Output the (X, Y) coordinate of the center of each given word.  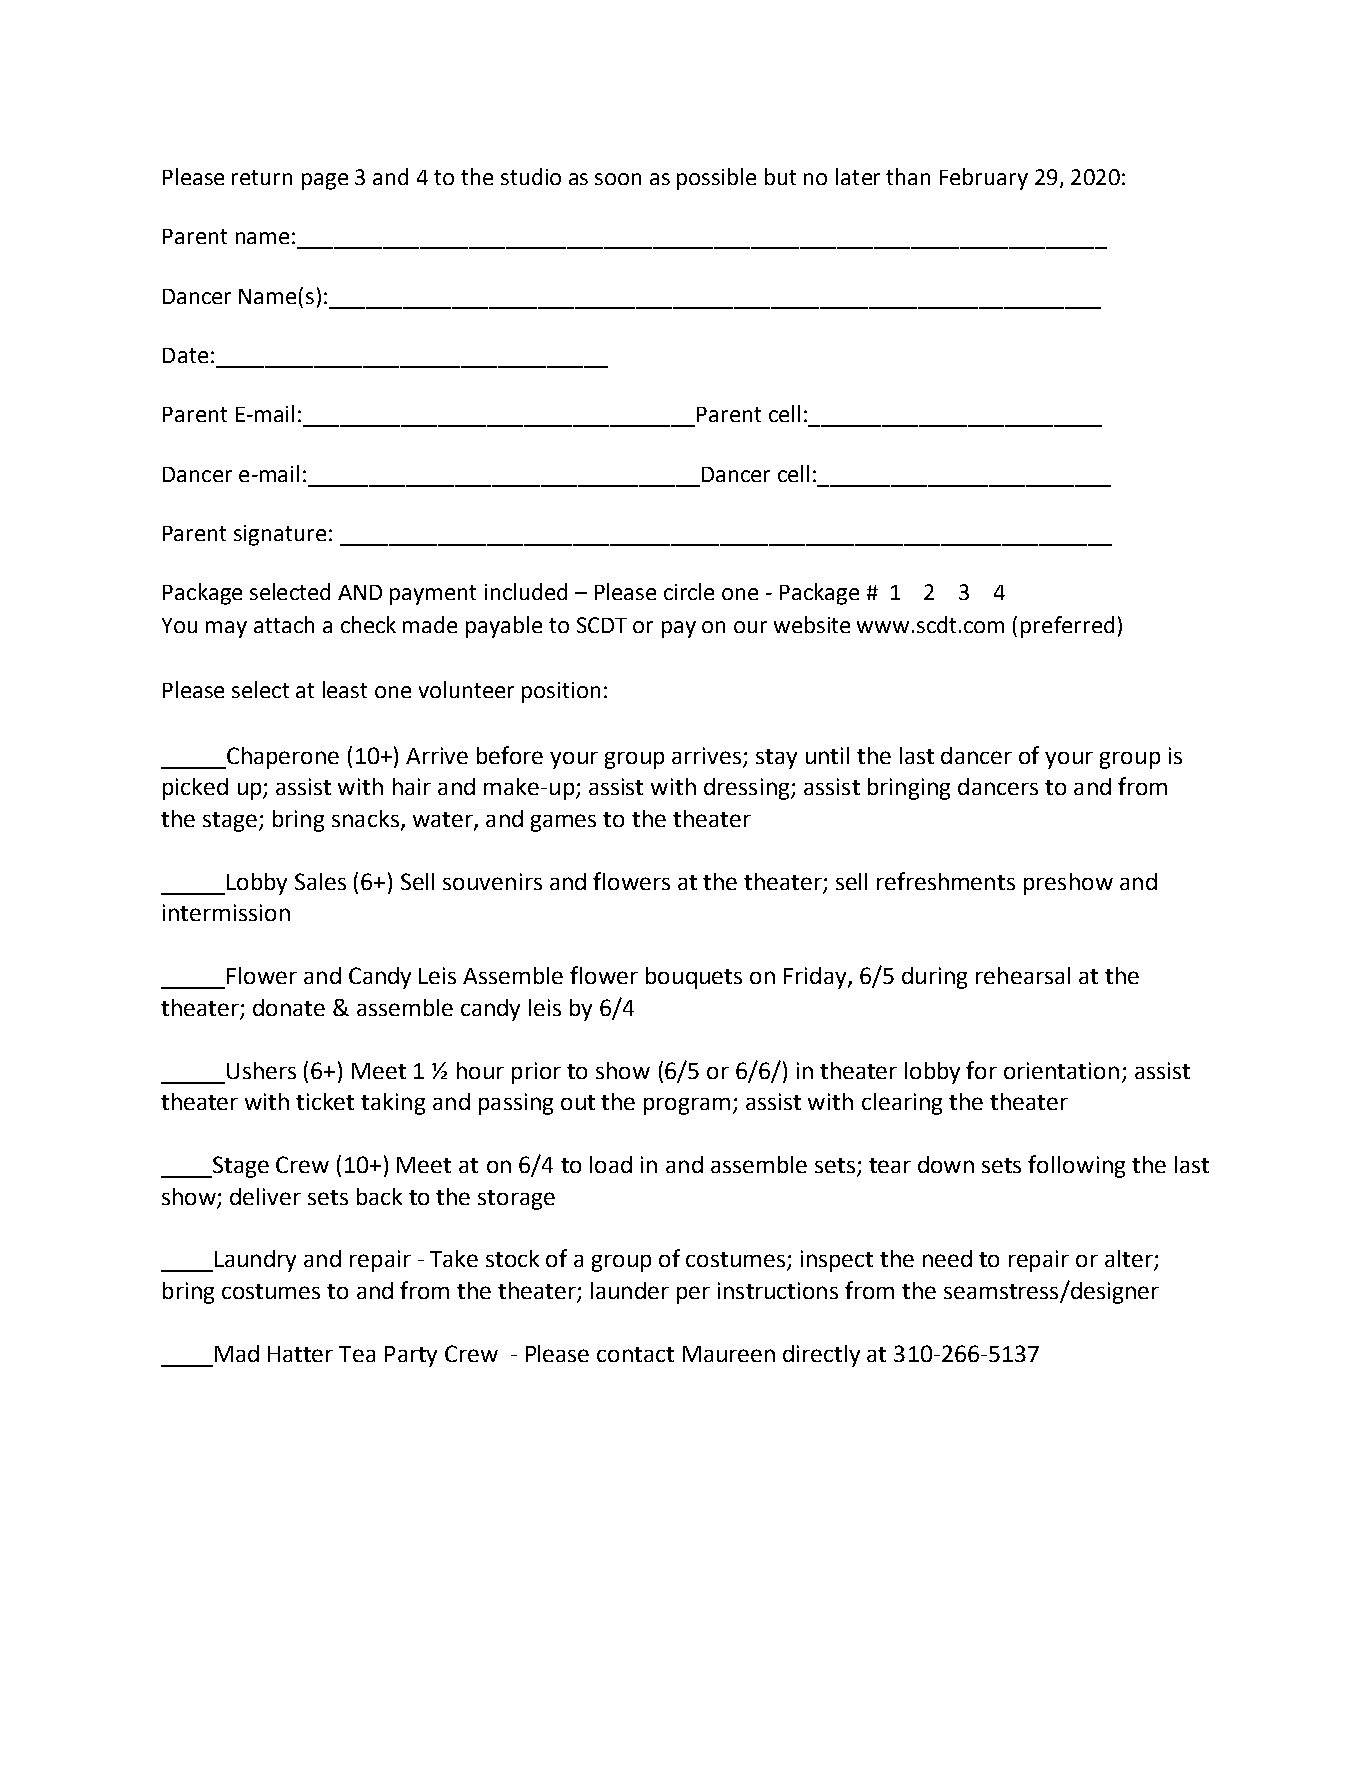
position (561, 692)
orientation (1061, 1070)
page (325, 181)
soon (618, 179)
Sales (320, 881)
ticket (325, 1101)
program (687, 1106)
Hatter (300, 1354)
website (812, 624)
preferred (1067, 627)
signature (280, 535)
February (984, 179)
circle (689, 591)
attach (284, 624)
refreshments (946, 881)
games (563, 823)
